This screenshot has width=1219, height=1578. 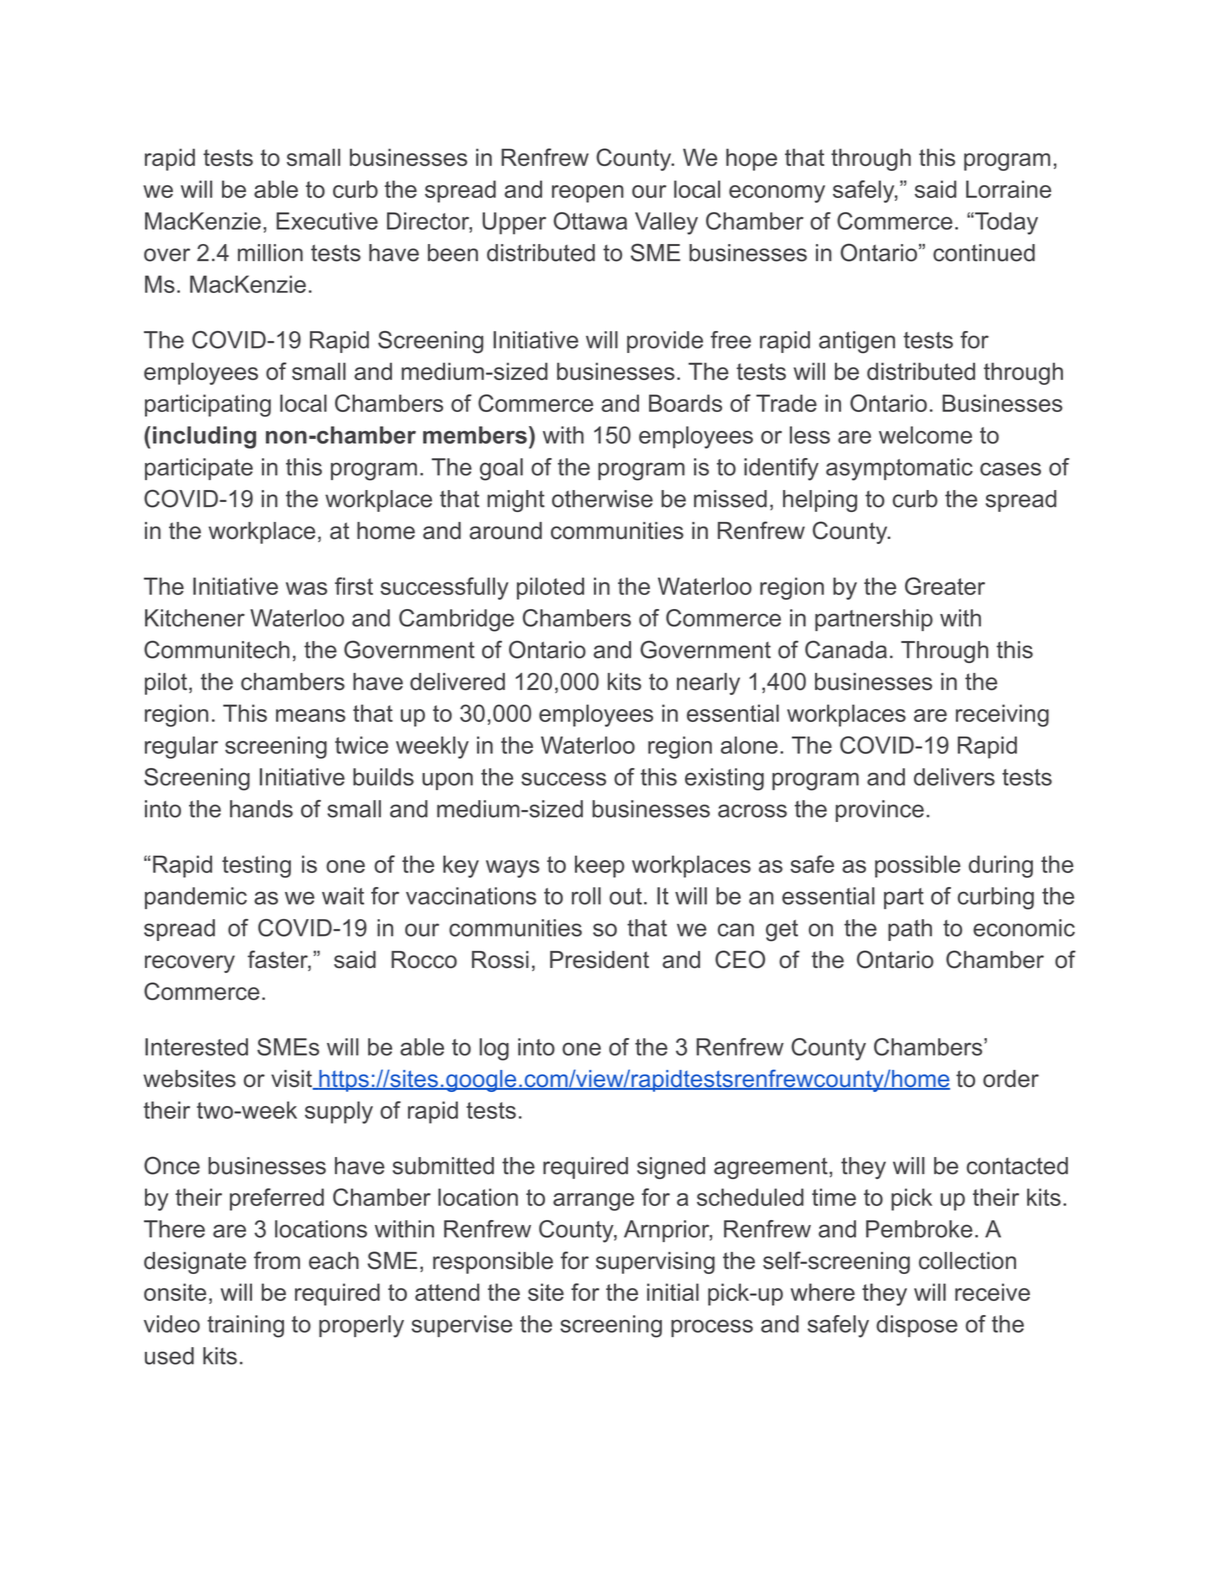 What do you see at coordinates (588, 194) in the screenshot?
I see `reopen` at bounding box center [588, 194].
